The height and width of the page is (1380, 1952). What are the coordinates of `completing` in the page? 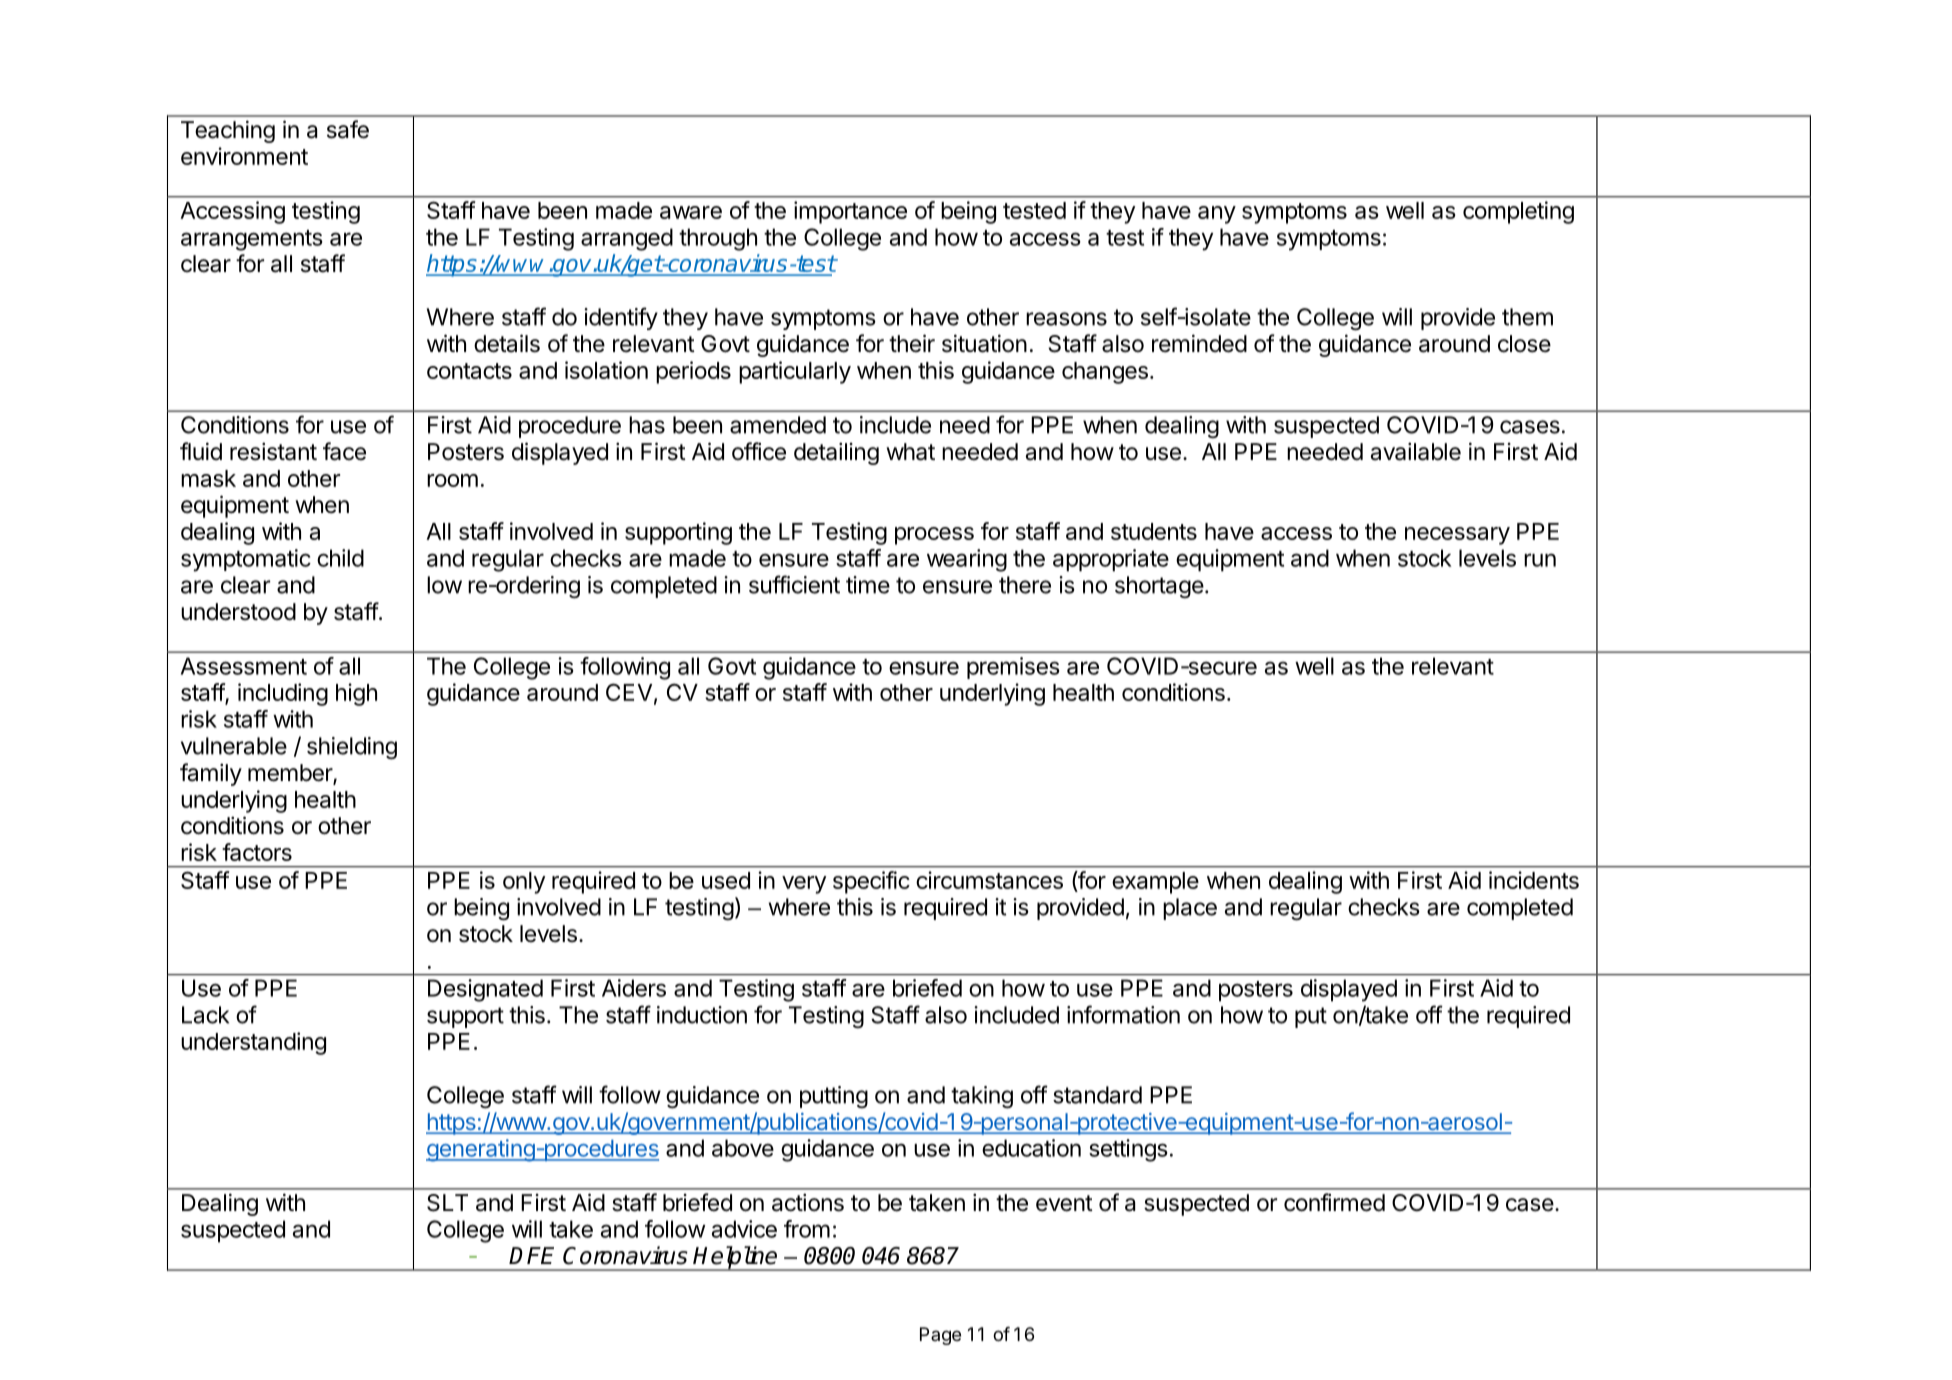 It's located at (1518, 212).
